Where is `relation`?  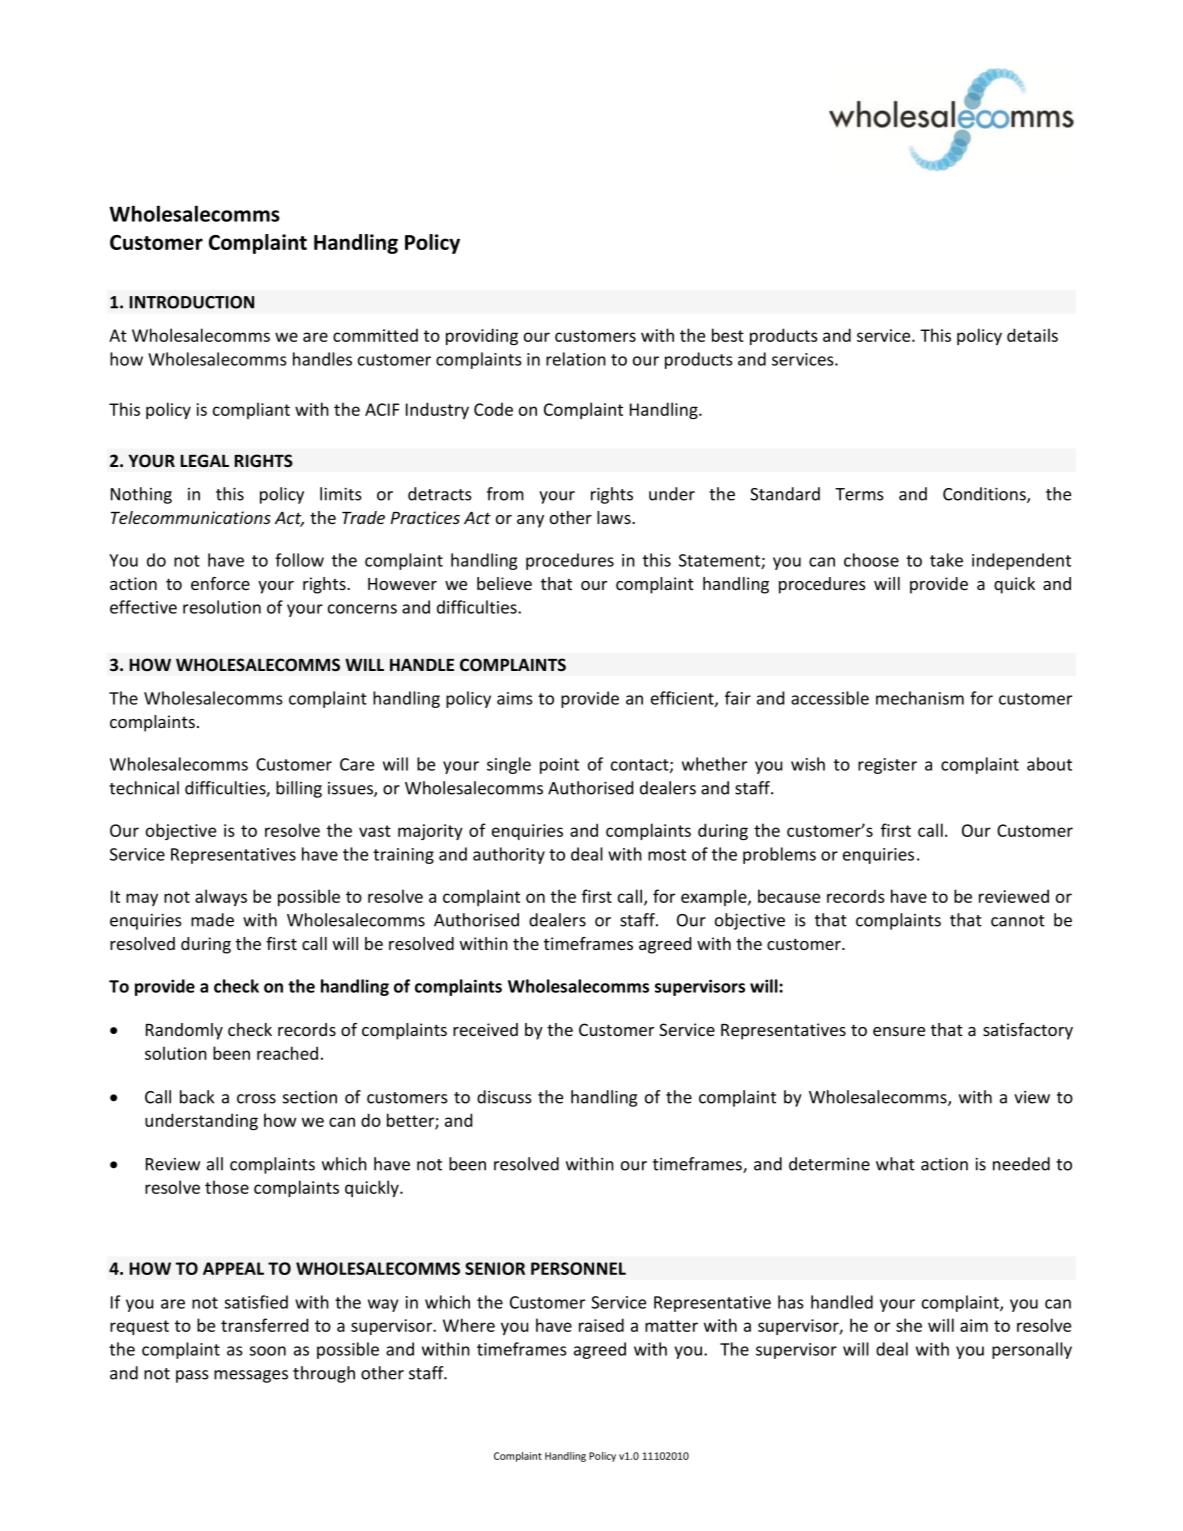
relation is located at coordinates (576, 359).
